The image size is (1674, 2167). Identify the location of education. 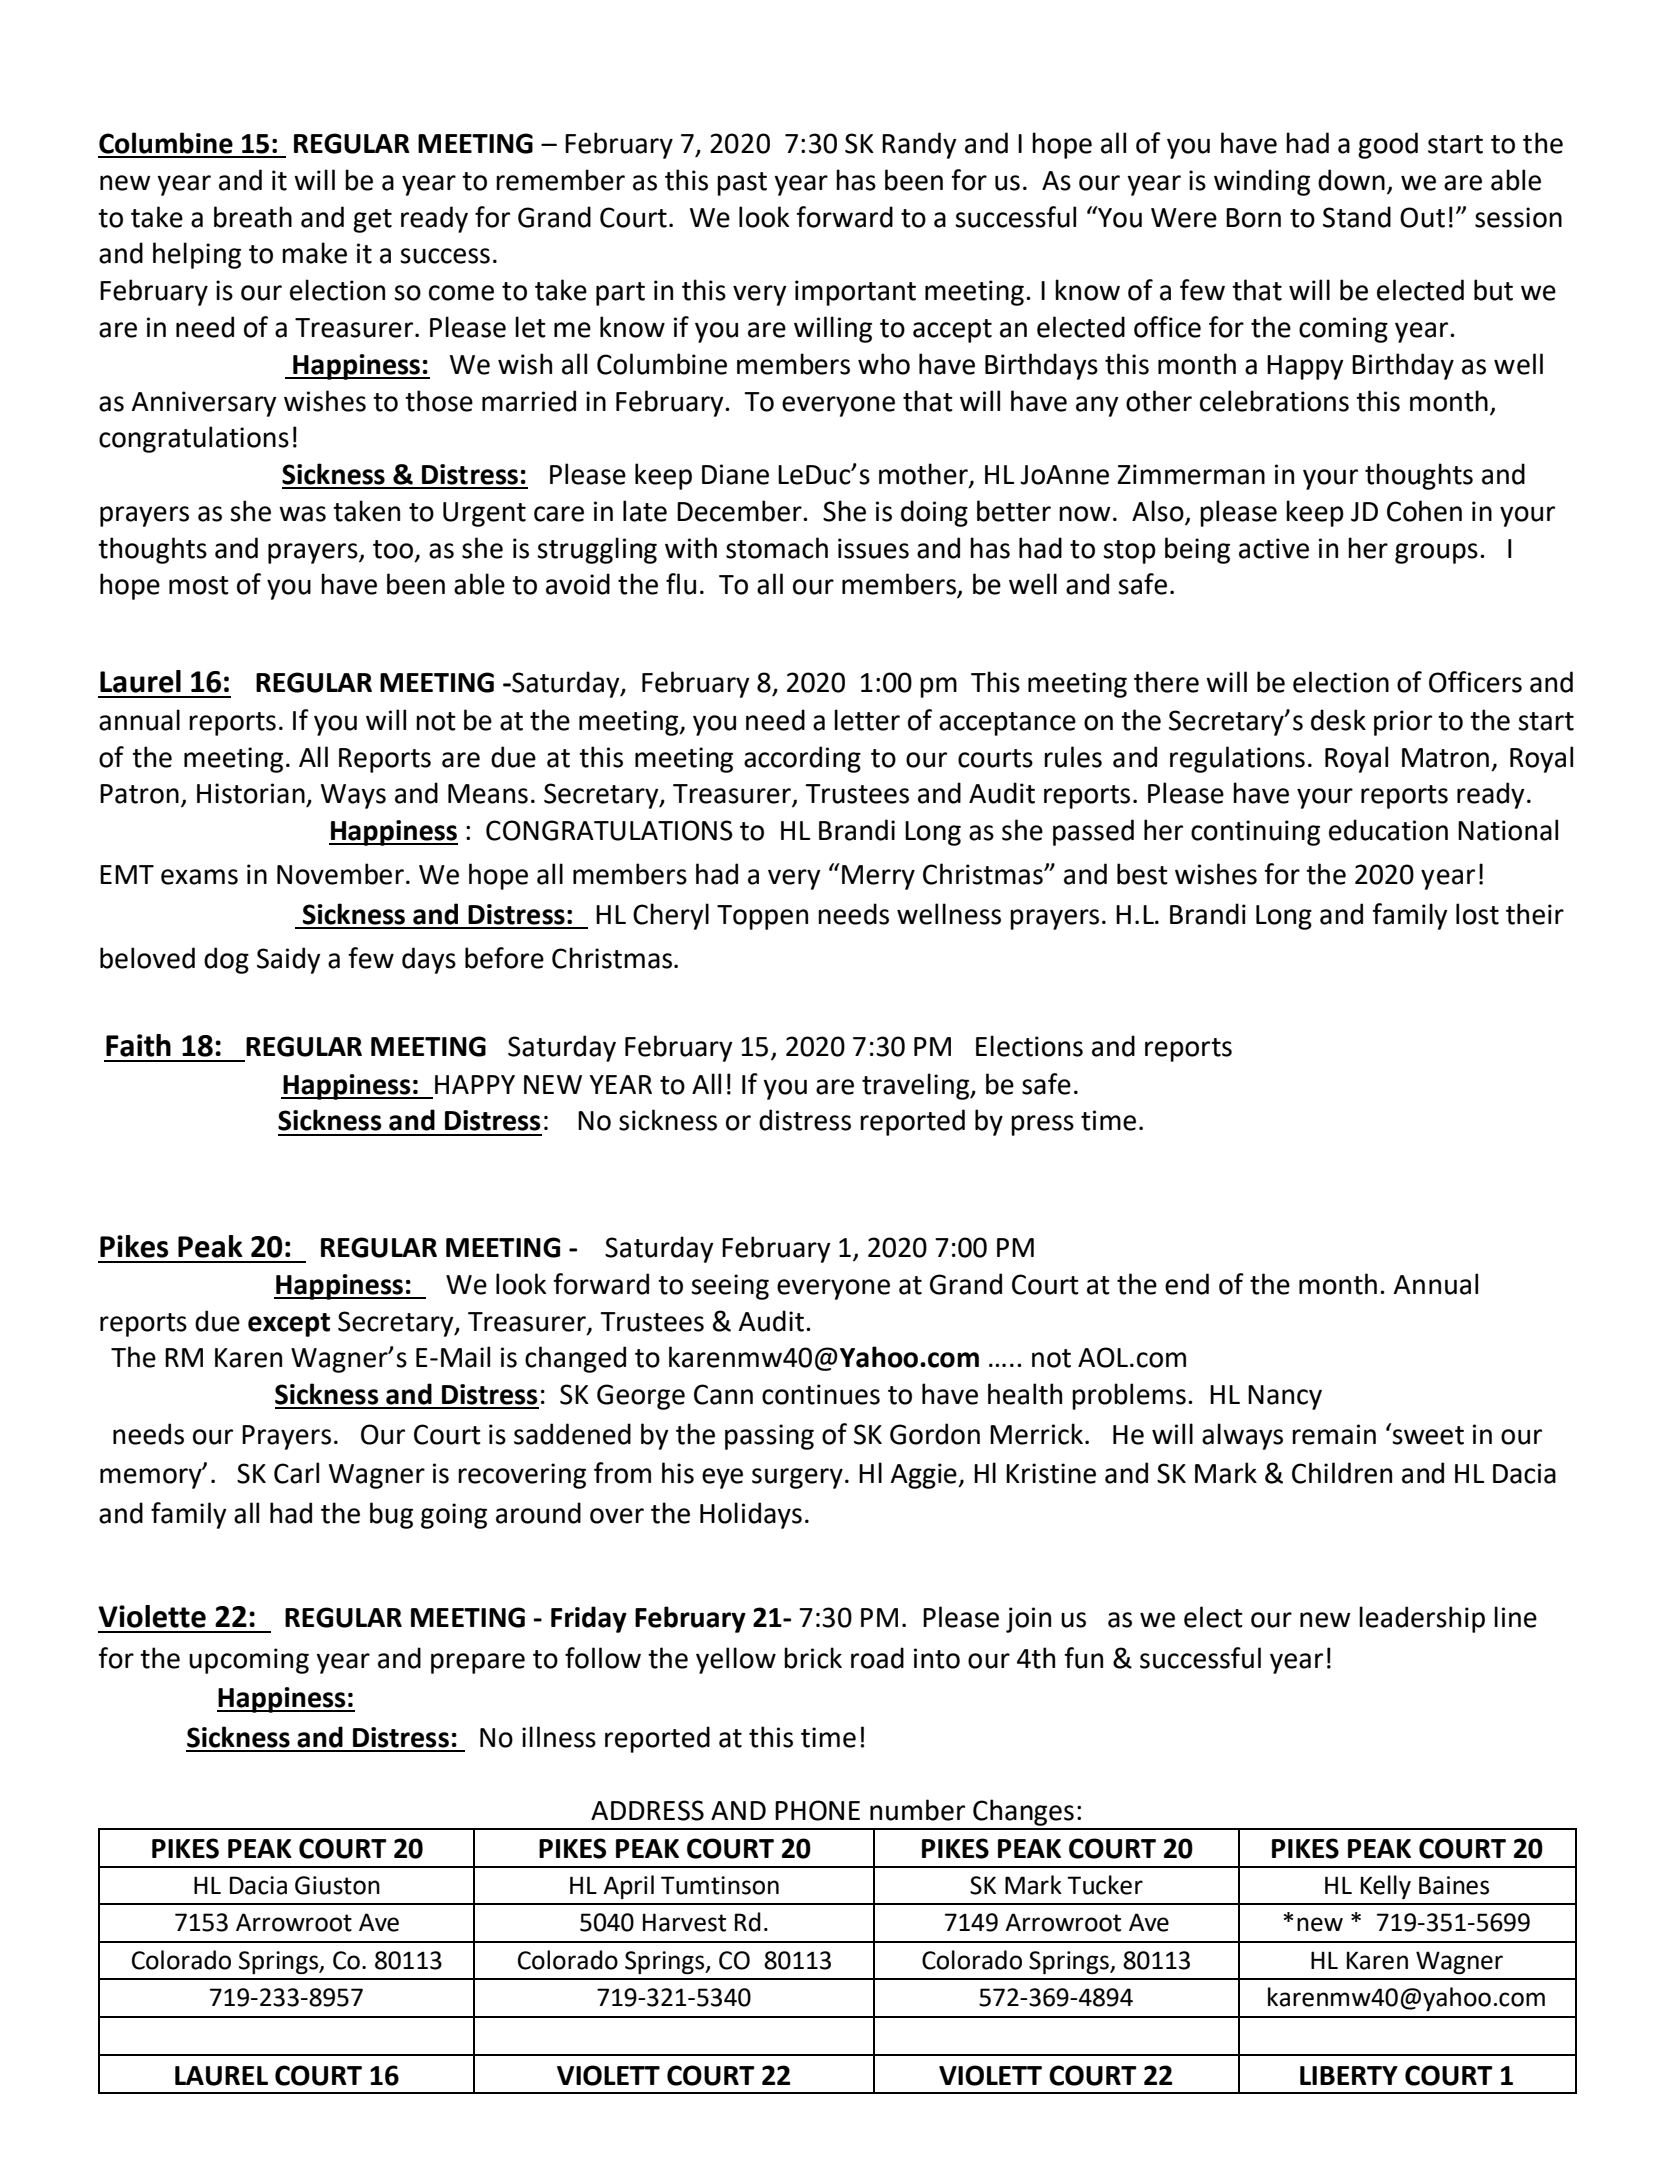
(1388, 830).
